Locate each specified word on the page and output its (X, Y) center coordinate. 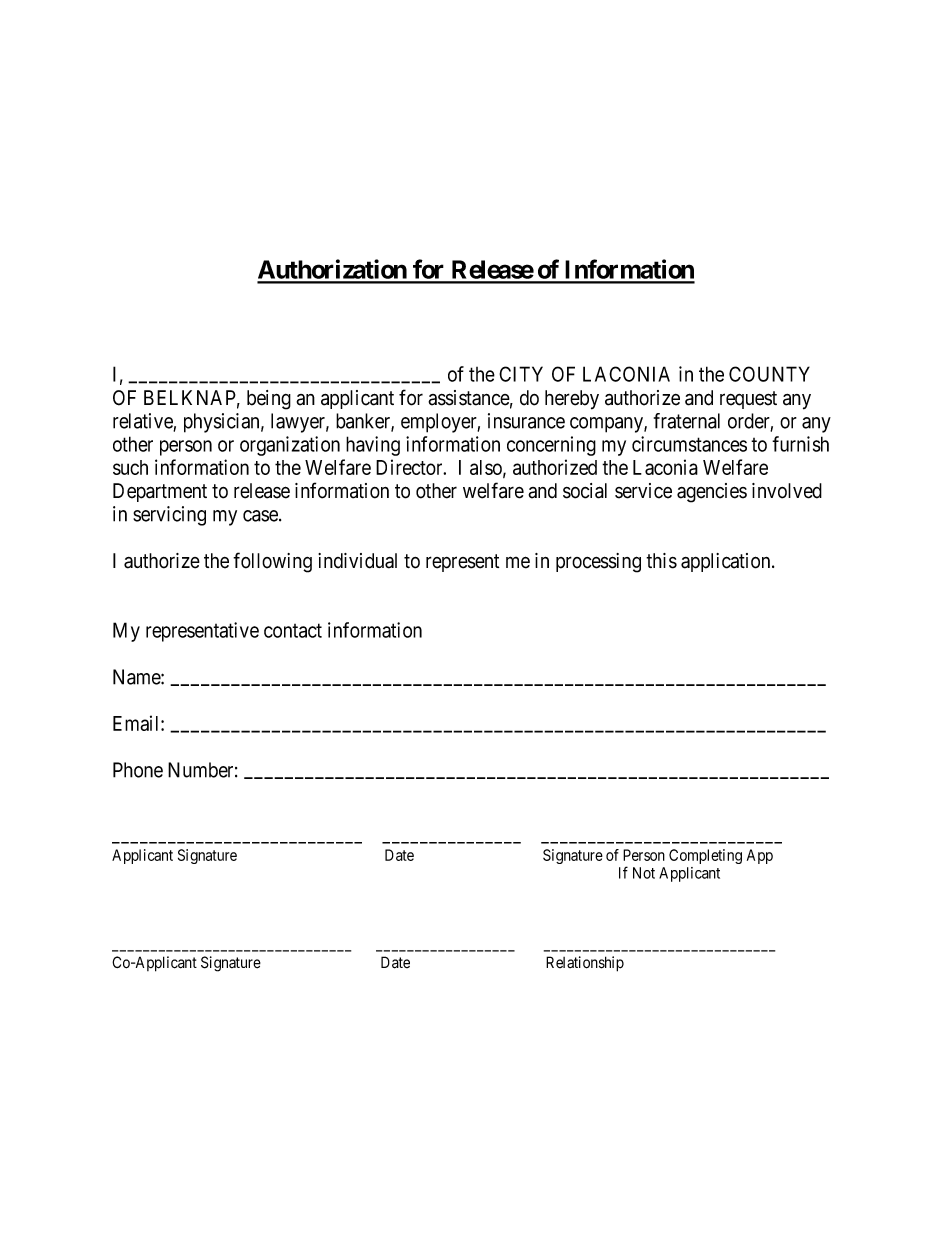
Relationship (585, 964)
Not (644, 873)
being (269, 400)
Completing (705, 856)
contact (293, 631)
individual (357, 561)
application (727, 562)
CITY (521, 374)
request (748, 400)
